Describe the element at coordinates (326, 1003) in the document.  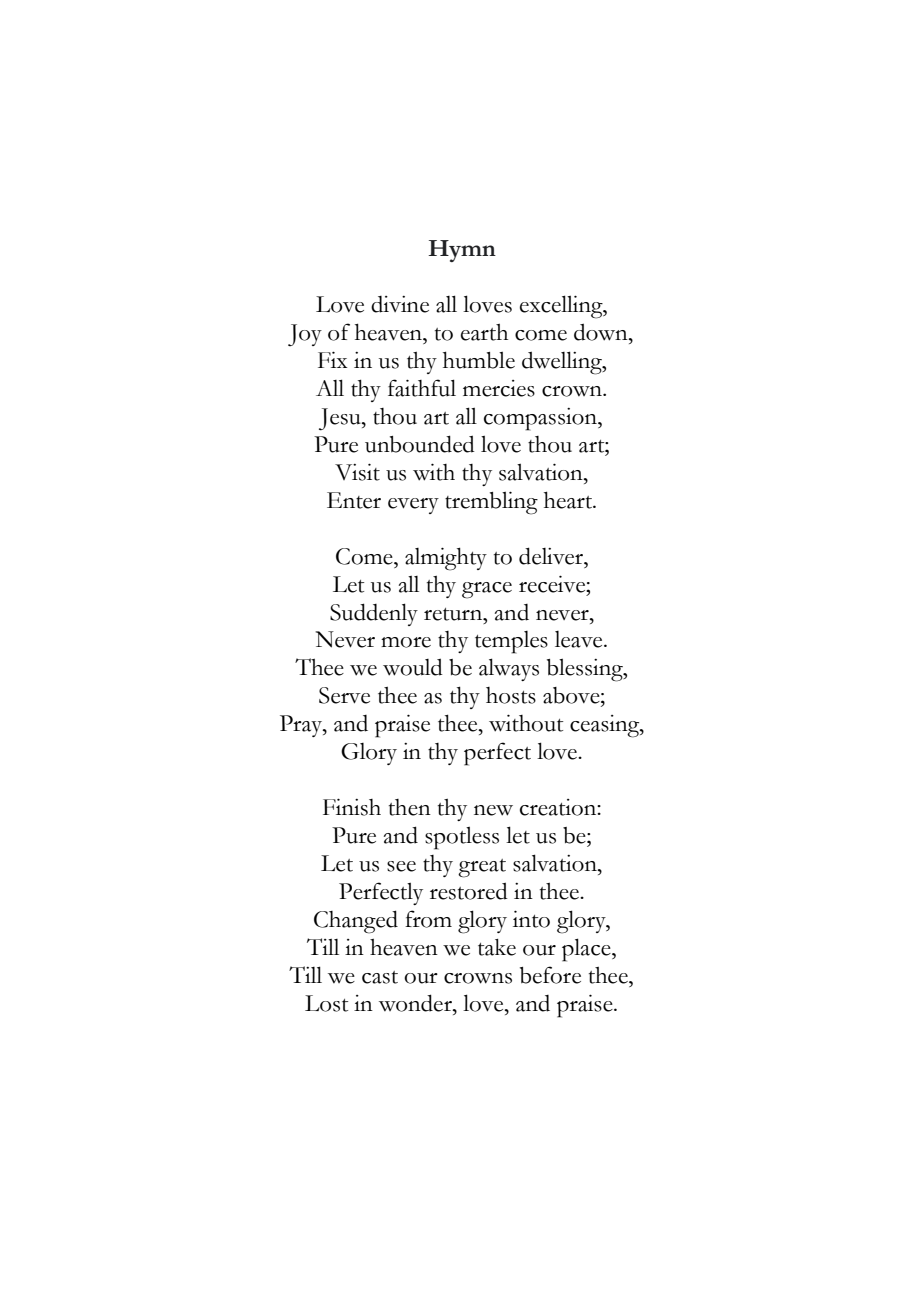
I see `Lost` at that location.
